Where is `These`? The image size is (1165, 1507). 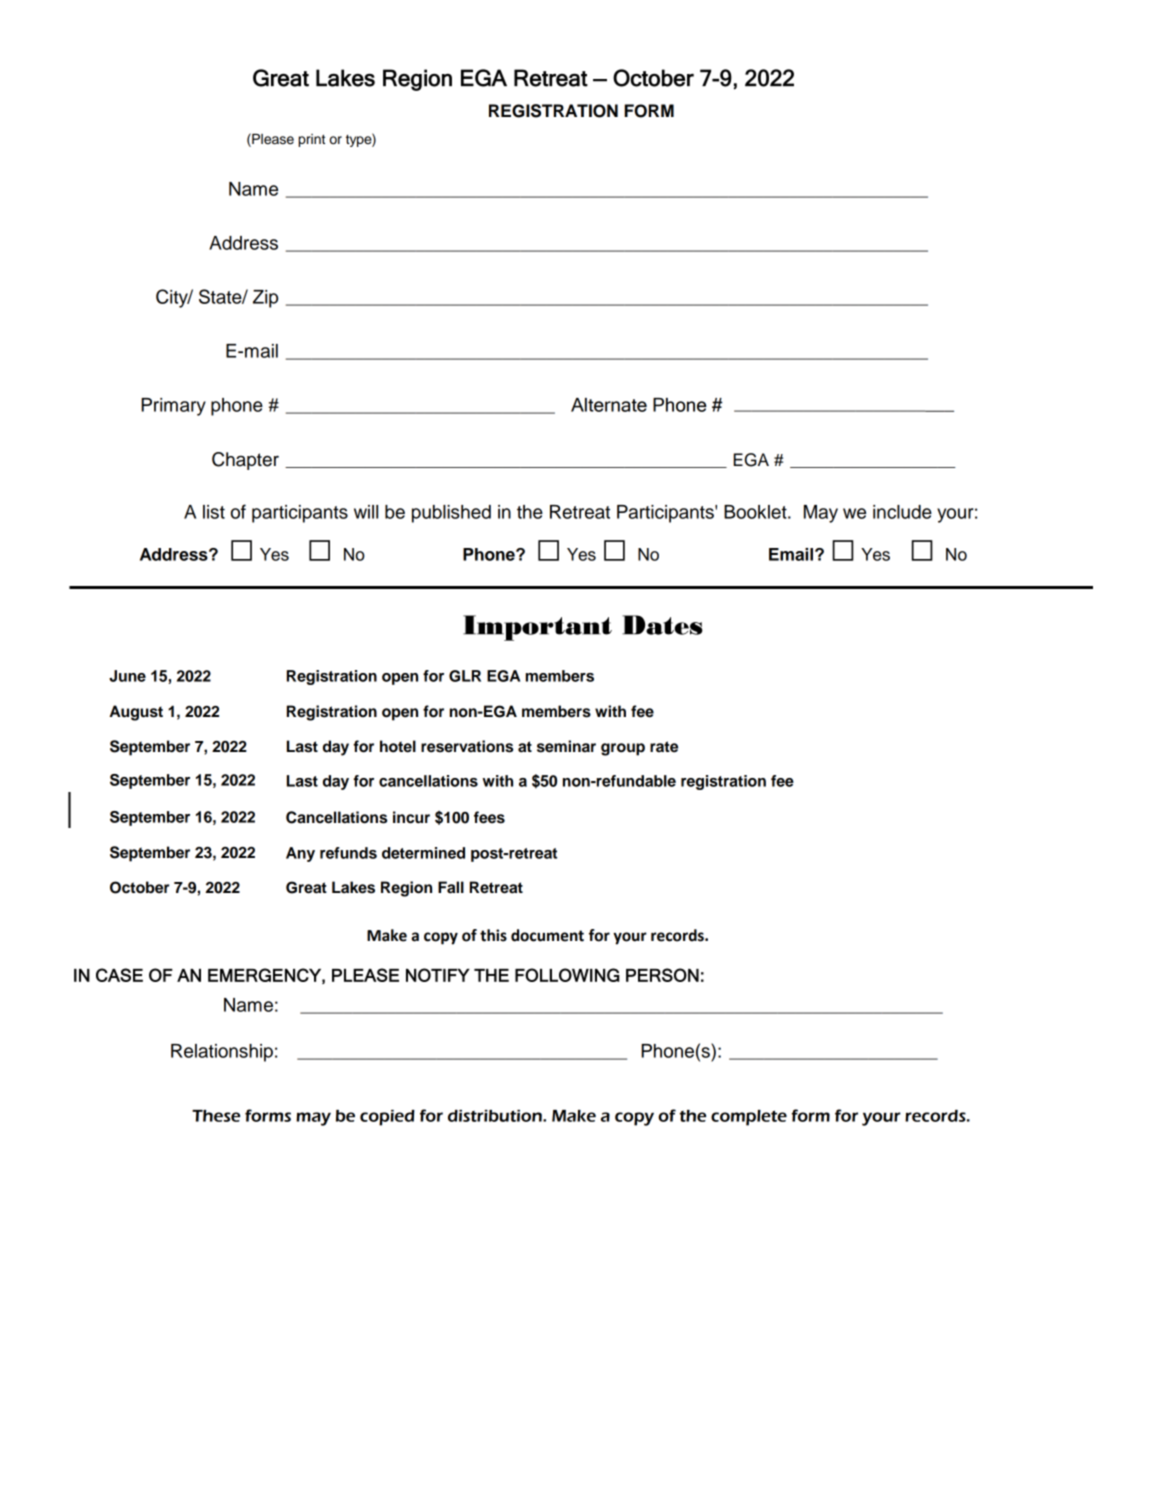
These is located at coordinates (216, 1116).
